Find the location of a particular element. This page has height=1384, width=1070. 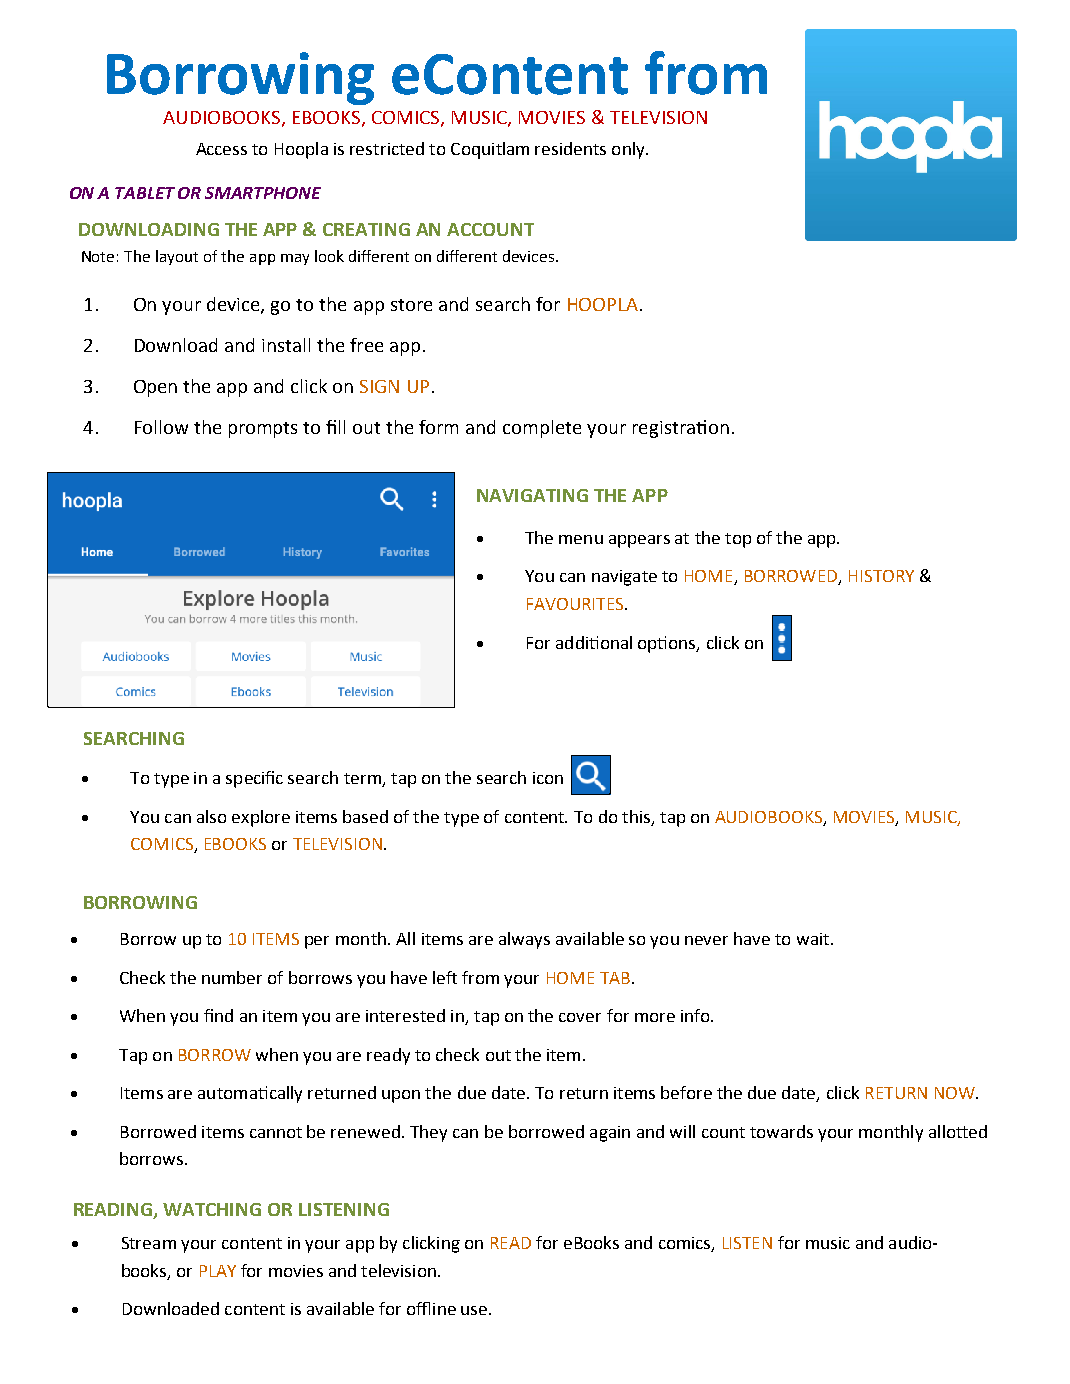

only is located at coordinates (629, 150).
